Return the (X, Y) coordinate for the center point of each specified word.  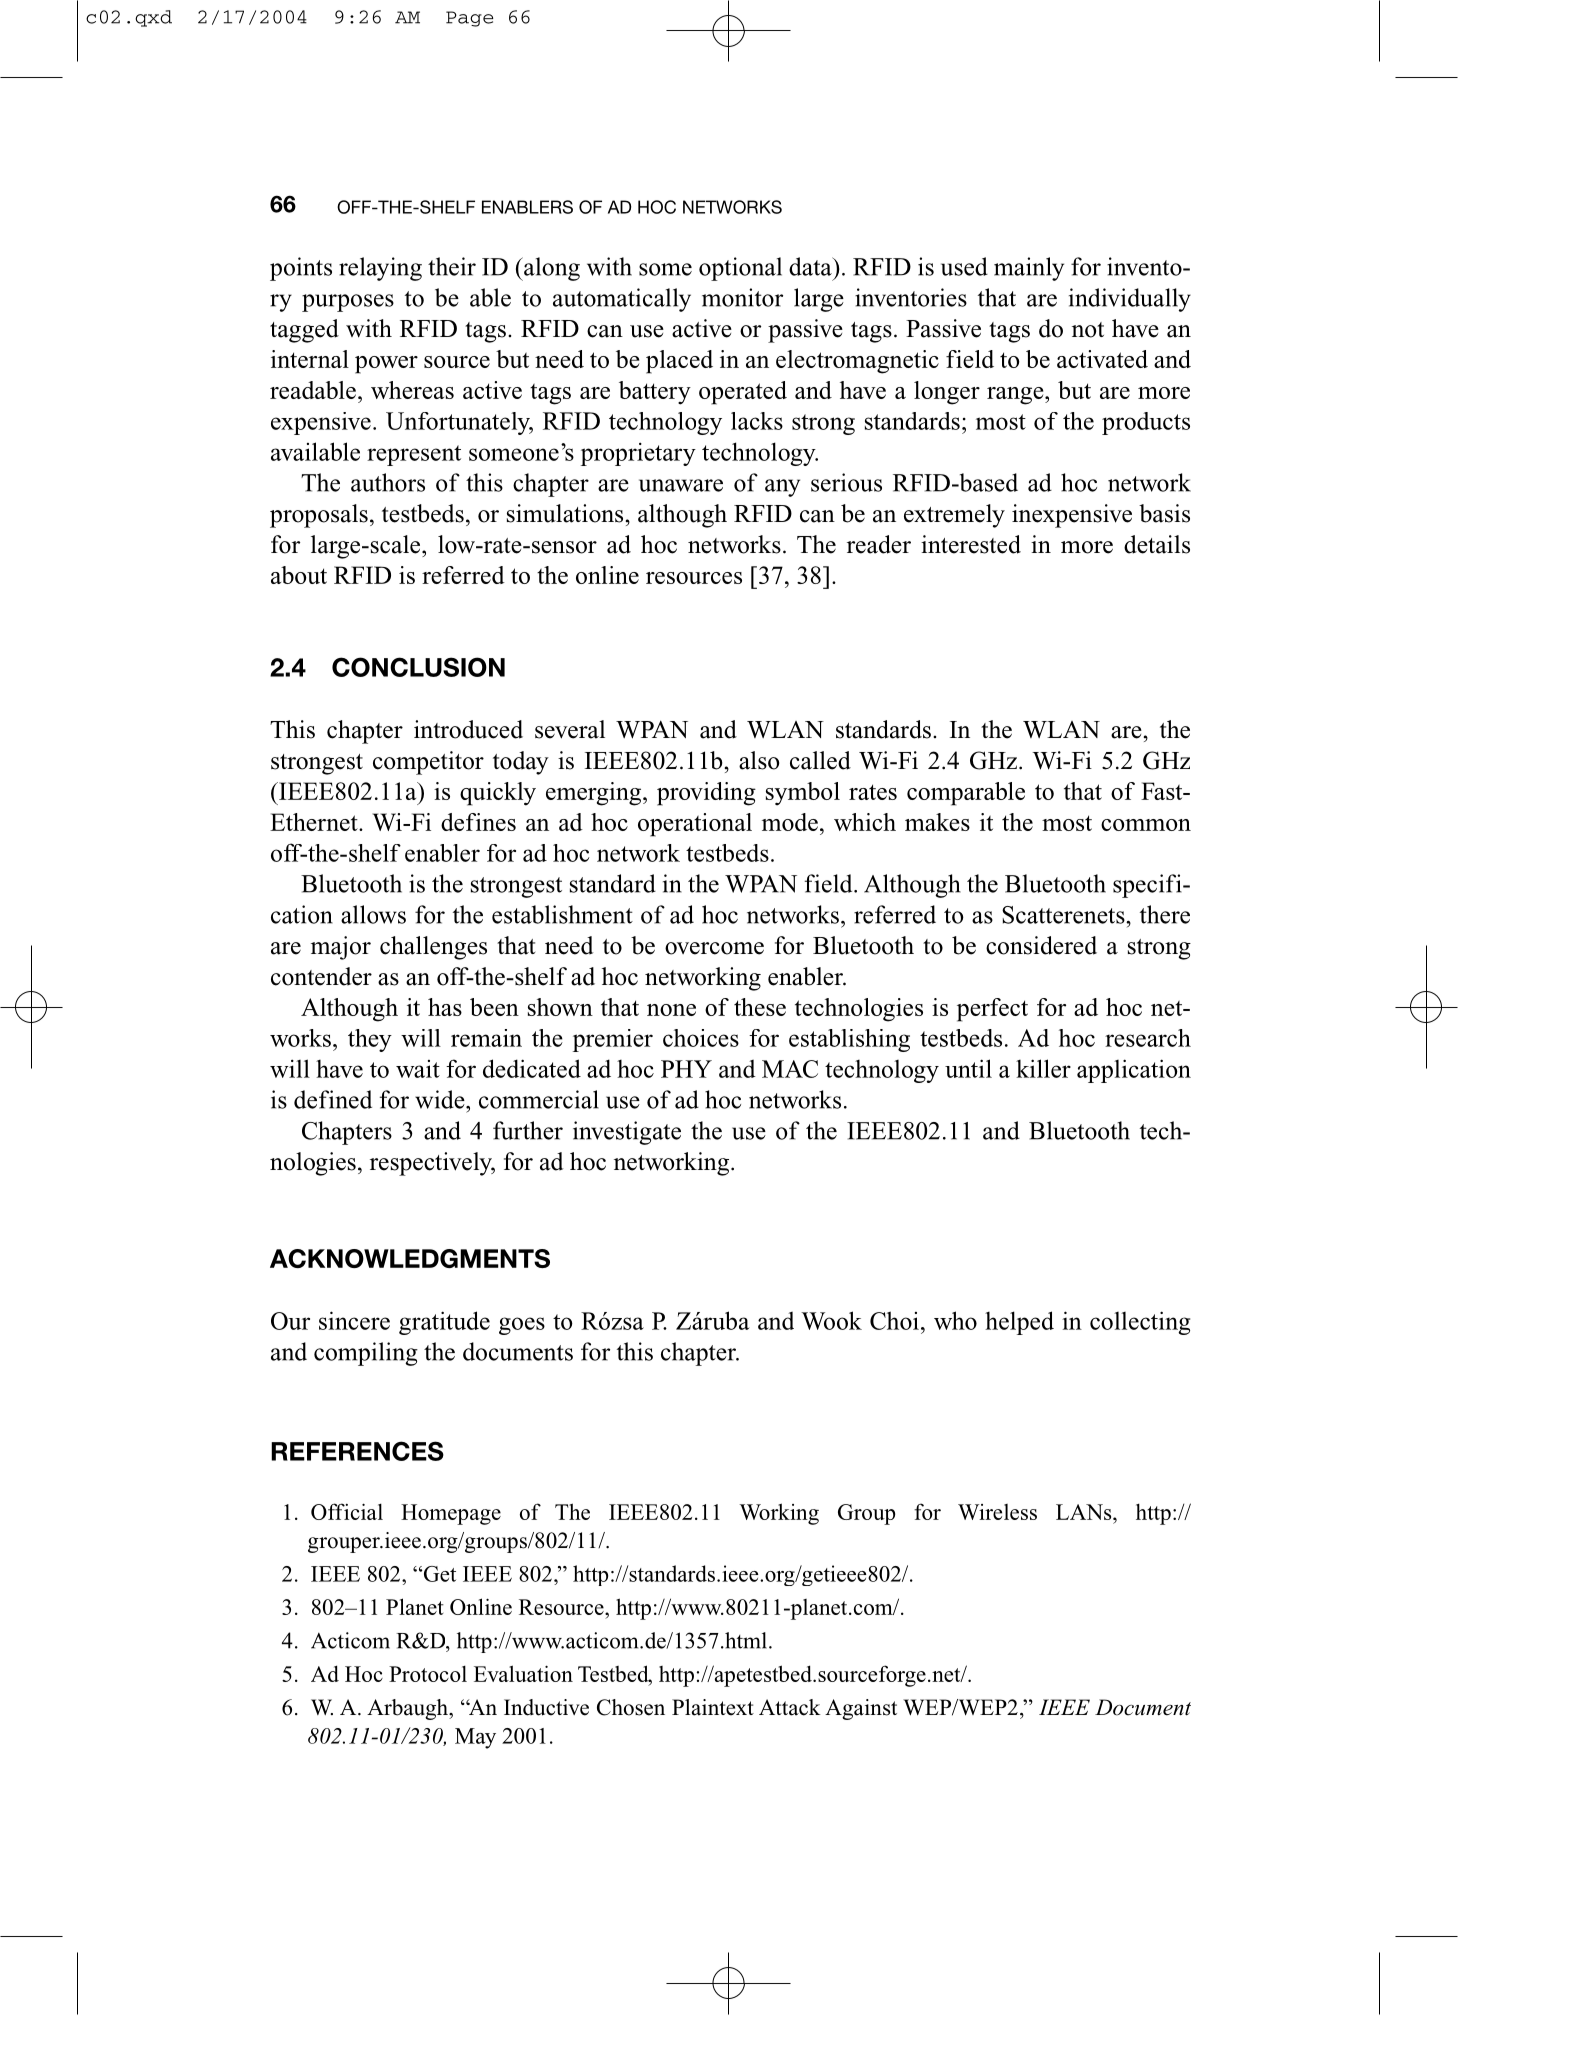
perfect (992, 1010)
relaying (380, 269)
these (760, 1007)
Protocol (428, 1673)
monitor (742, 297)
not (1088, 330)
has (445, 1007)
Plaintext (713, 1707)
